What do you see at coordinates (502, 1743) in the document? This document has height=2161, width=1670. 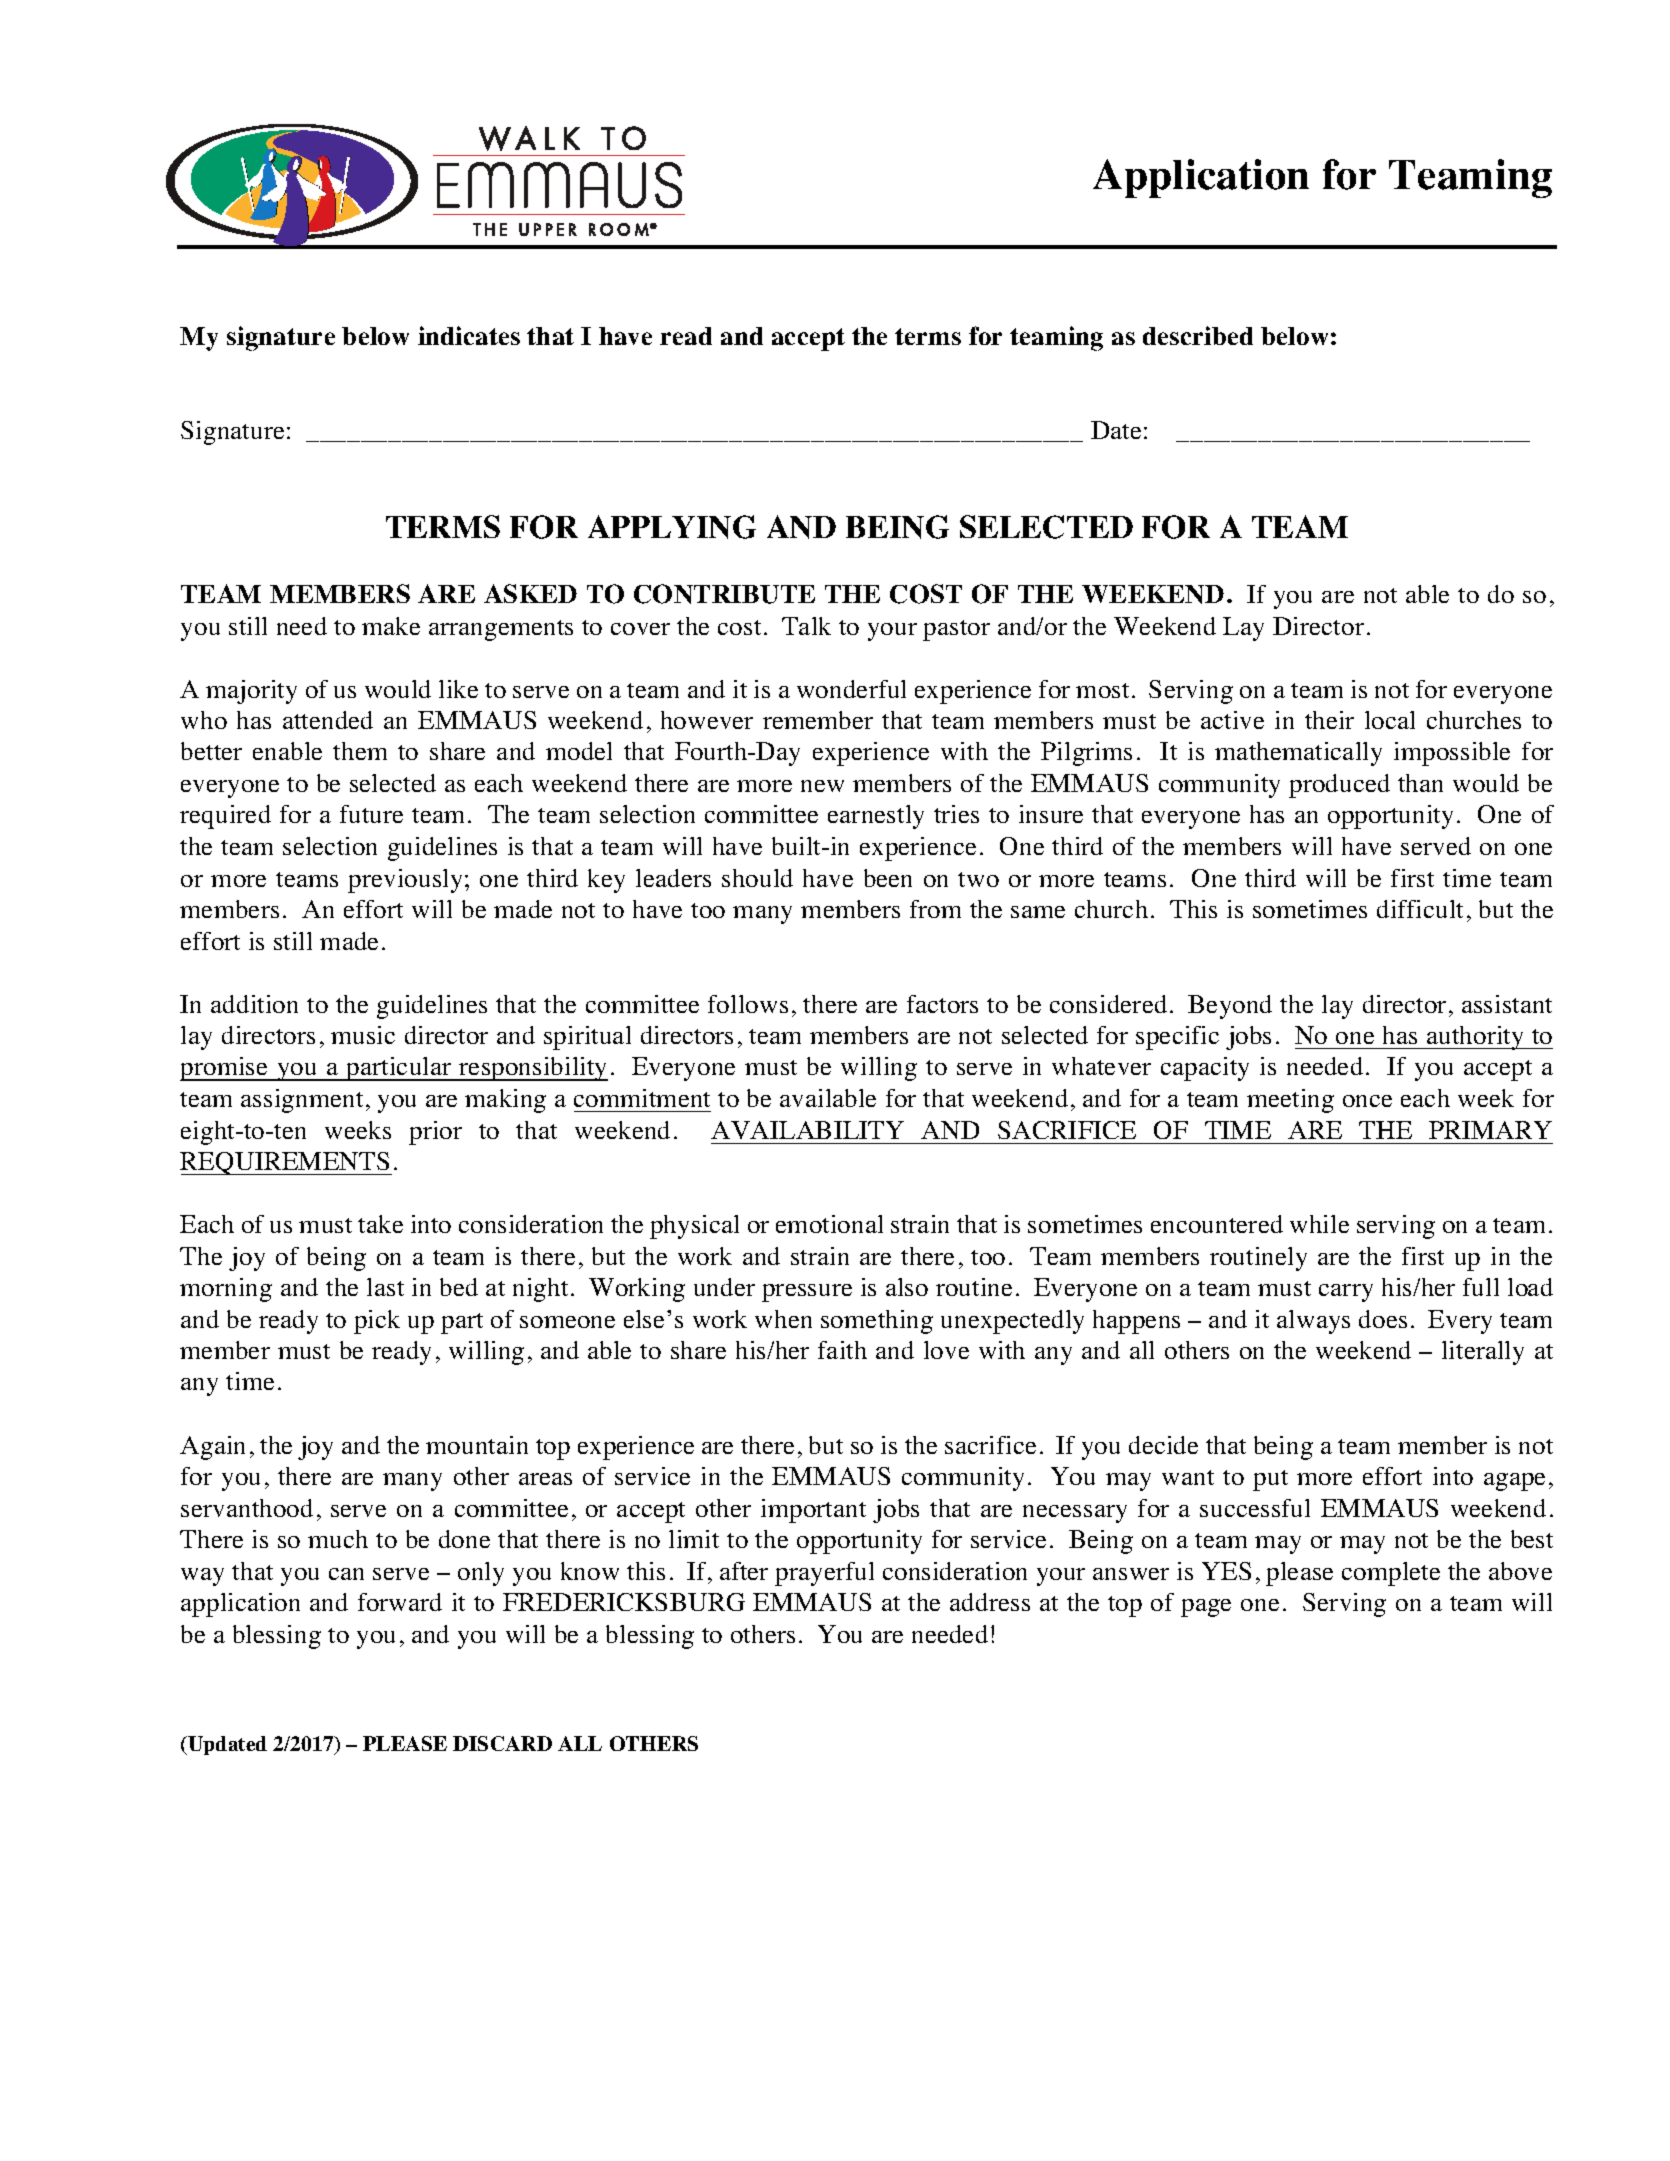 I see `DISCARD` at bounding box center [502, 1743].
